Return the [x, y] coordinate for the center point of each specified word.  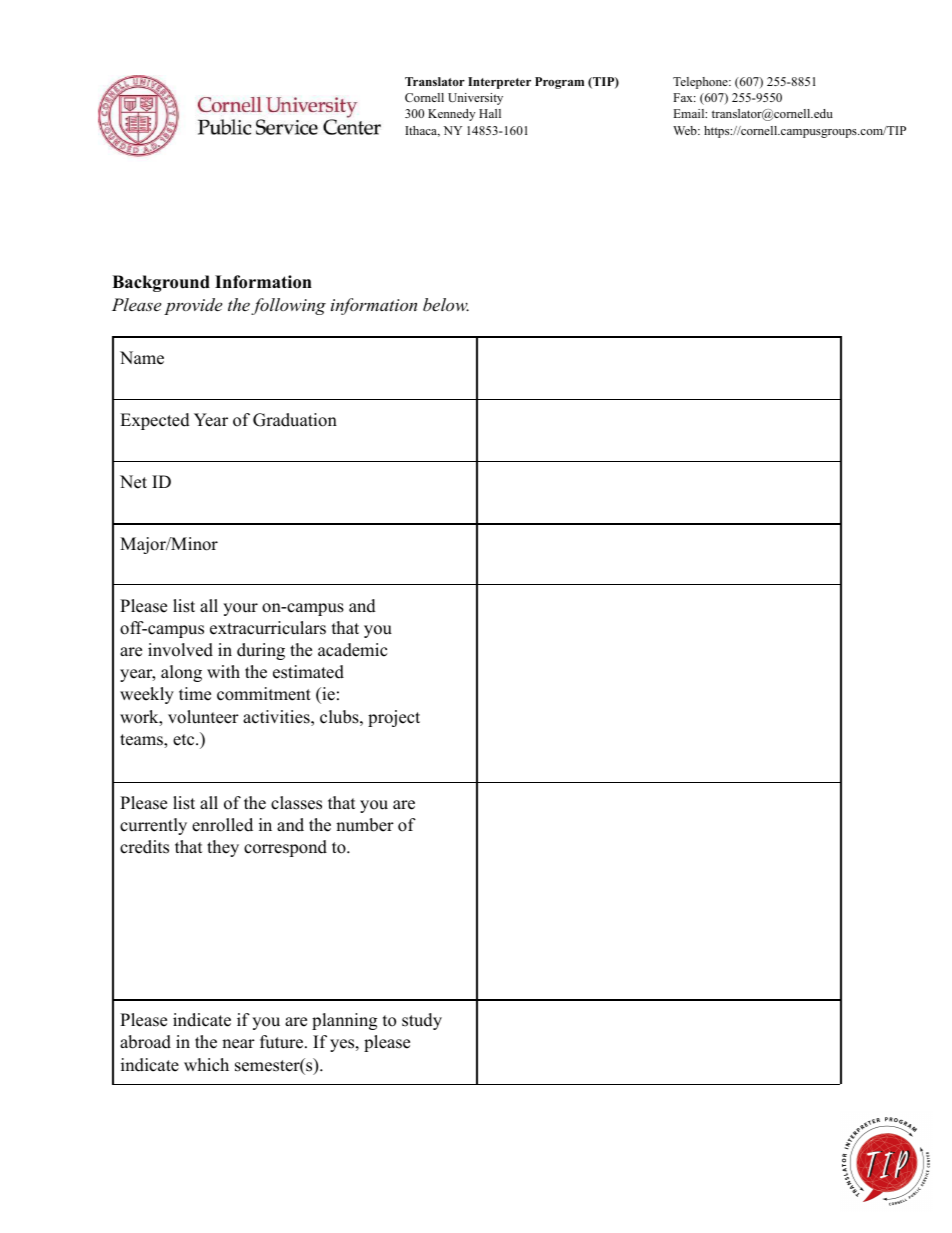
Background [161, 283]
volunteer [203, 717]
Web [686, 130]
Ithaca [422, 131]
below [446, 304]
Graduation [295, 420]
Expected [155, 421]
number [365, 825]
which [206, 1065]
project [394, 718]
